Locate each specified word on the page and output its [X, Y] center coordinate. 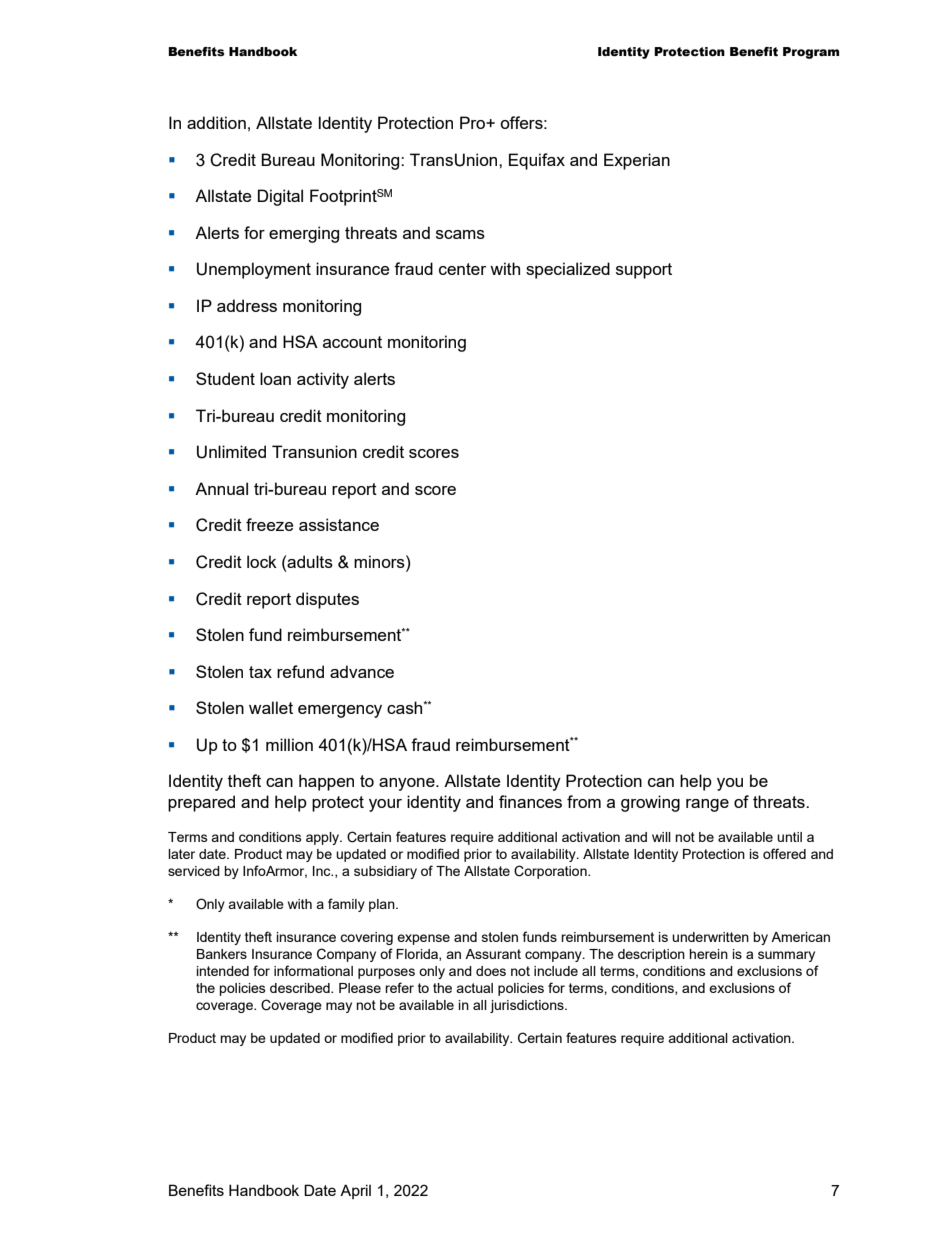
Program [811, 53]
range [707, 805]
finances [530, 801]
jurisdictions [528, 1006]
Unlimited [231, 452]
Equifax [537, 161]
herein [708, 954]
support [644, 271]
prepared [201, 803]
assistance [339, 524]
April [355, 1191]
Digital [280, 197]
